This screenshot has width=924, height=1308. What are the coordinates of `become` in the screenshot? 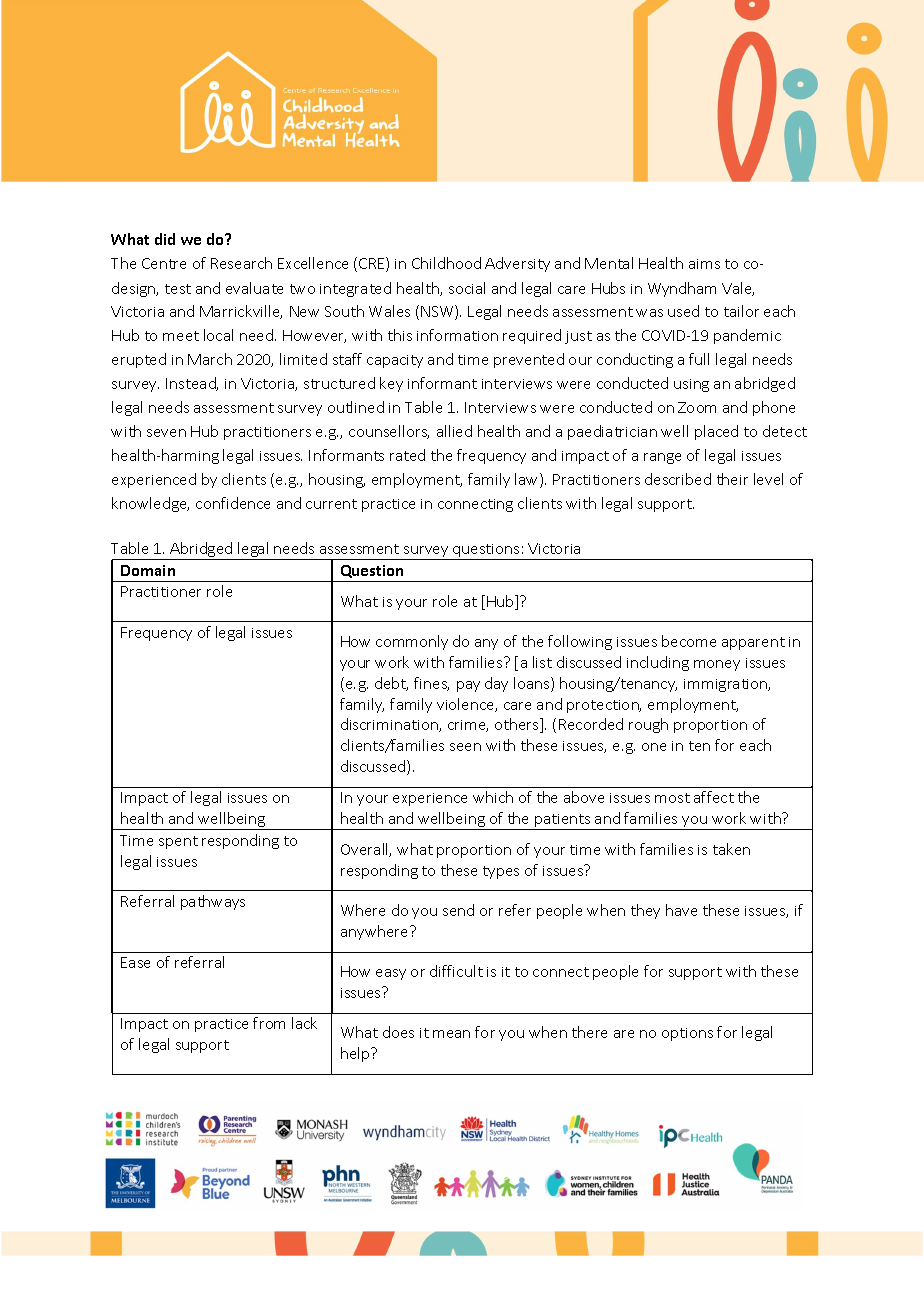 It's located at (689, 641).
